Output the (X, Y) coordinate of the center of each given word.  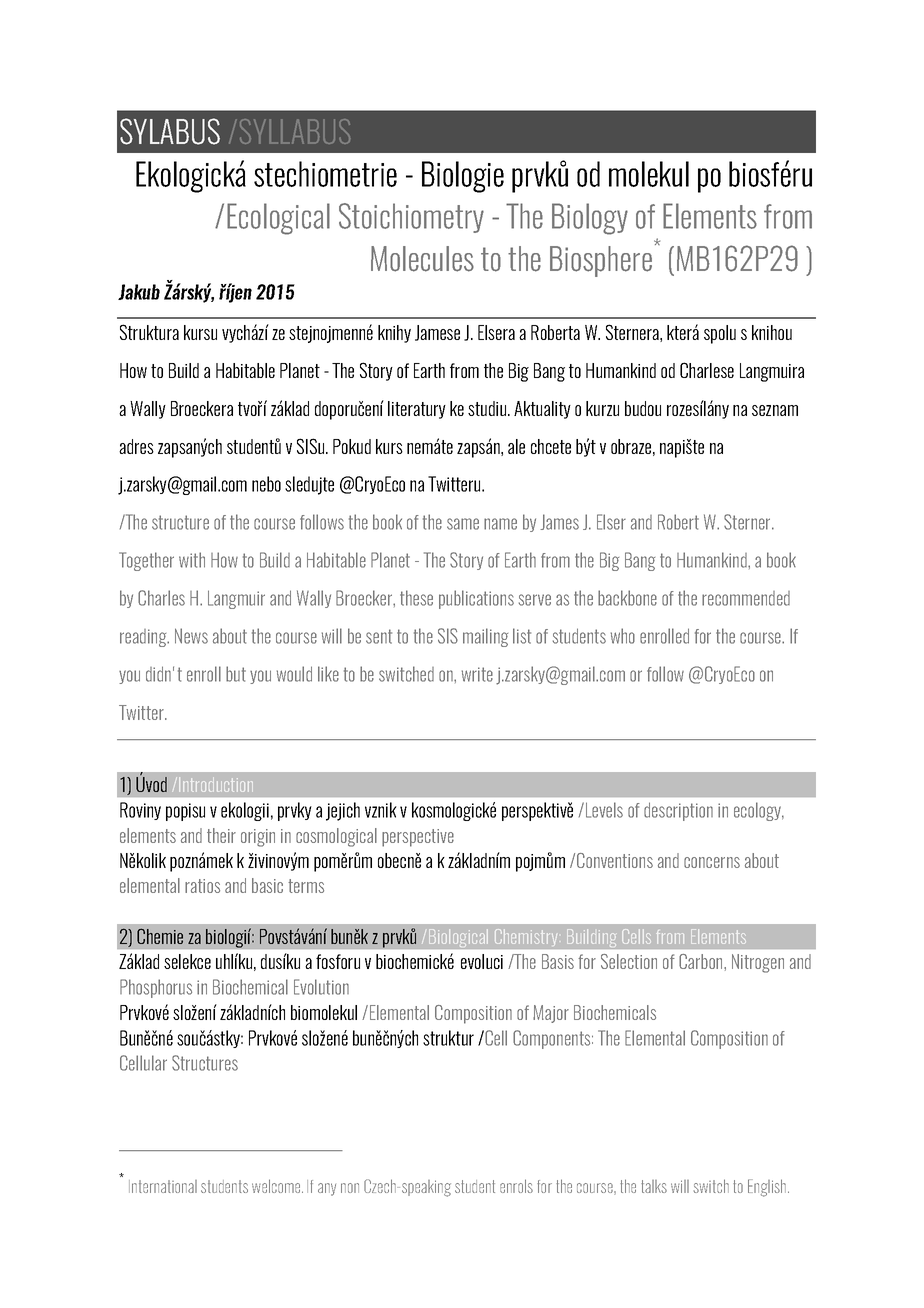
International (163, 1186)
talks (654, 1186)
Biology (590, 219)
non (350, 1188)
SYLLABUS (295, 131)
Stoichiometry (411, 218)
